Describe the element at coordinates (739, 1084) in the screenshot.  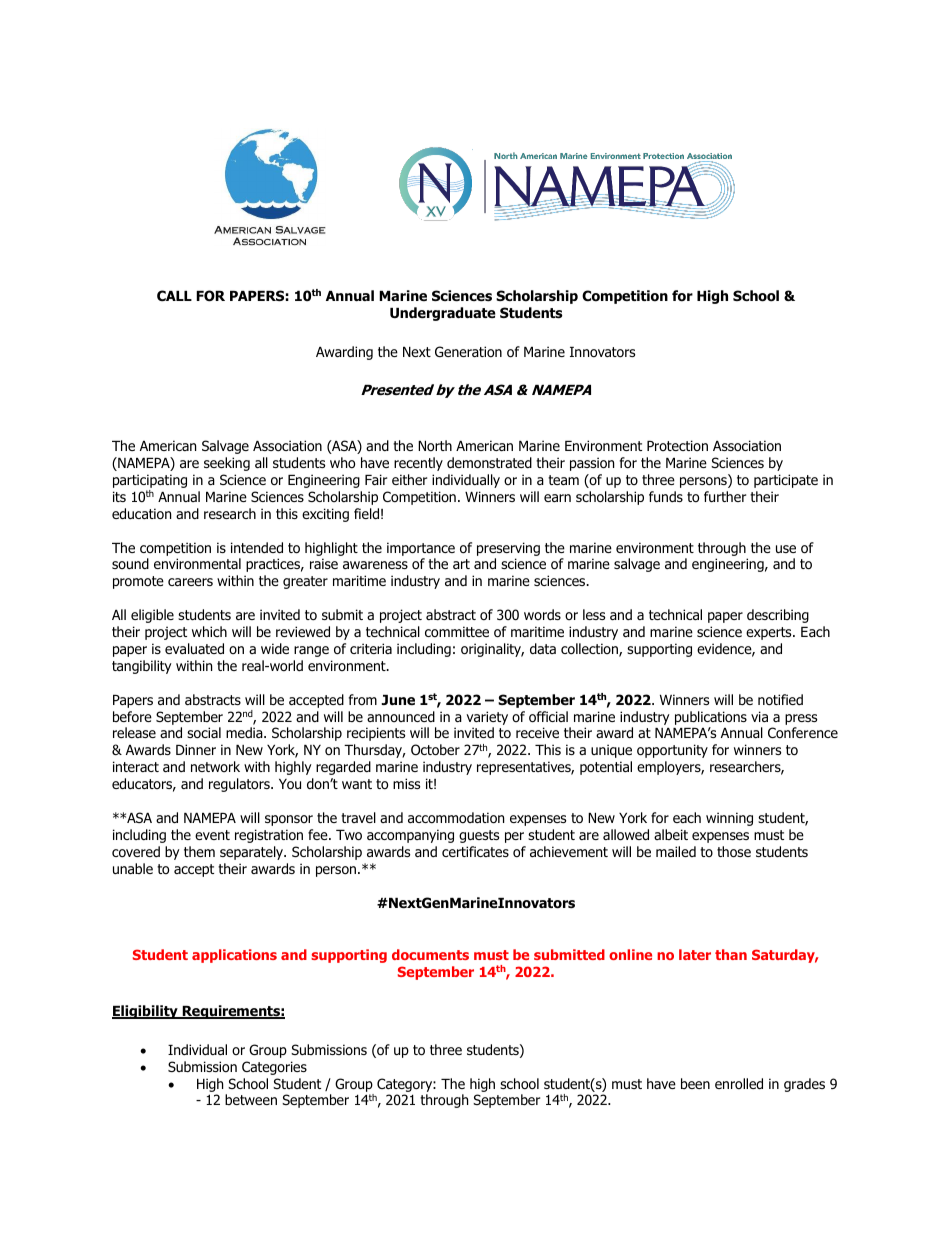
I see `enrolled` at that location.
